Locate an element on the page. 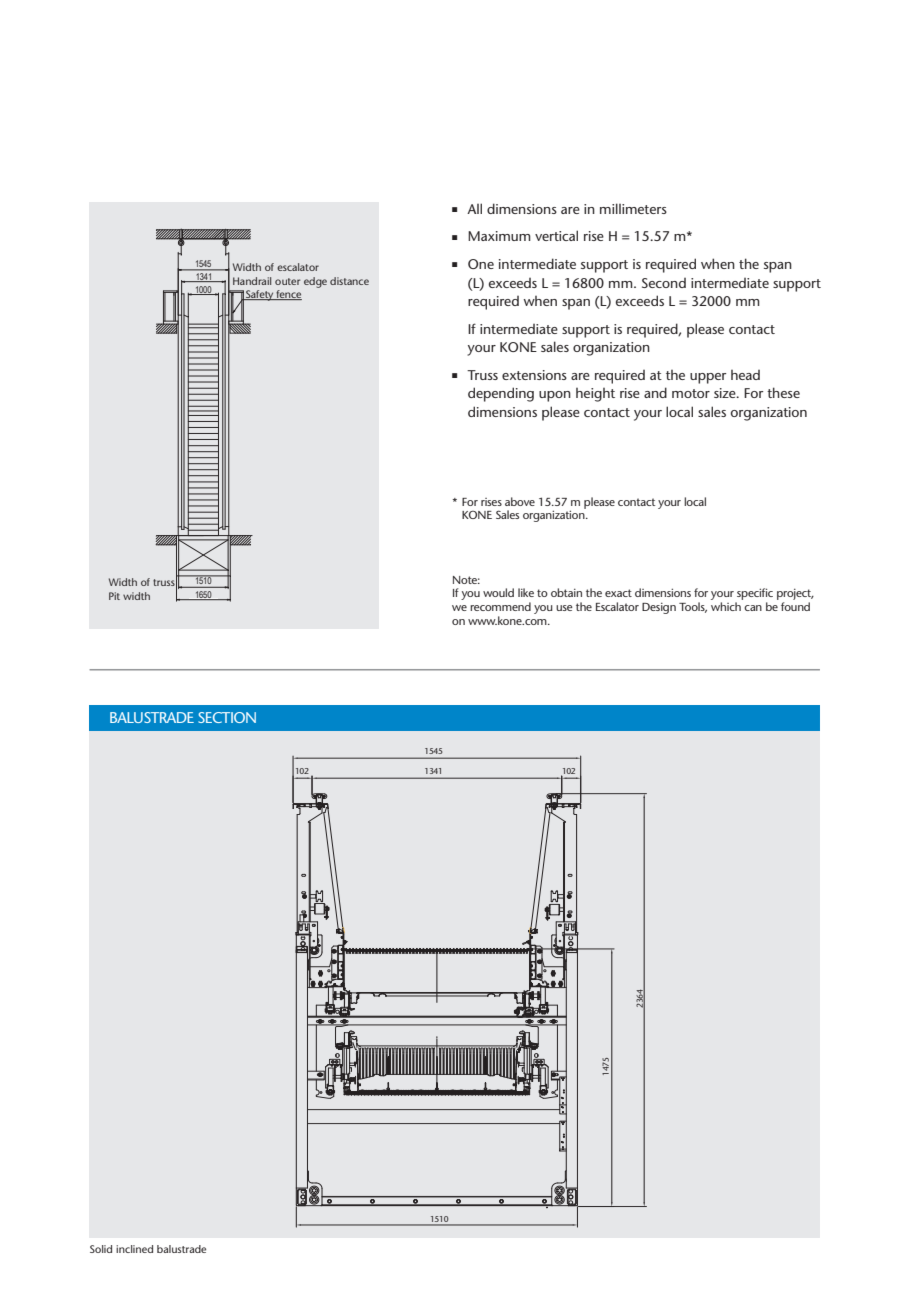  recommend is located at coordinates (500, 606).
